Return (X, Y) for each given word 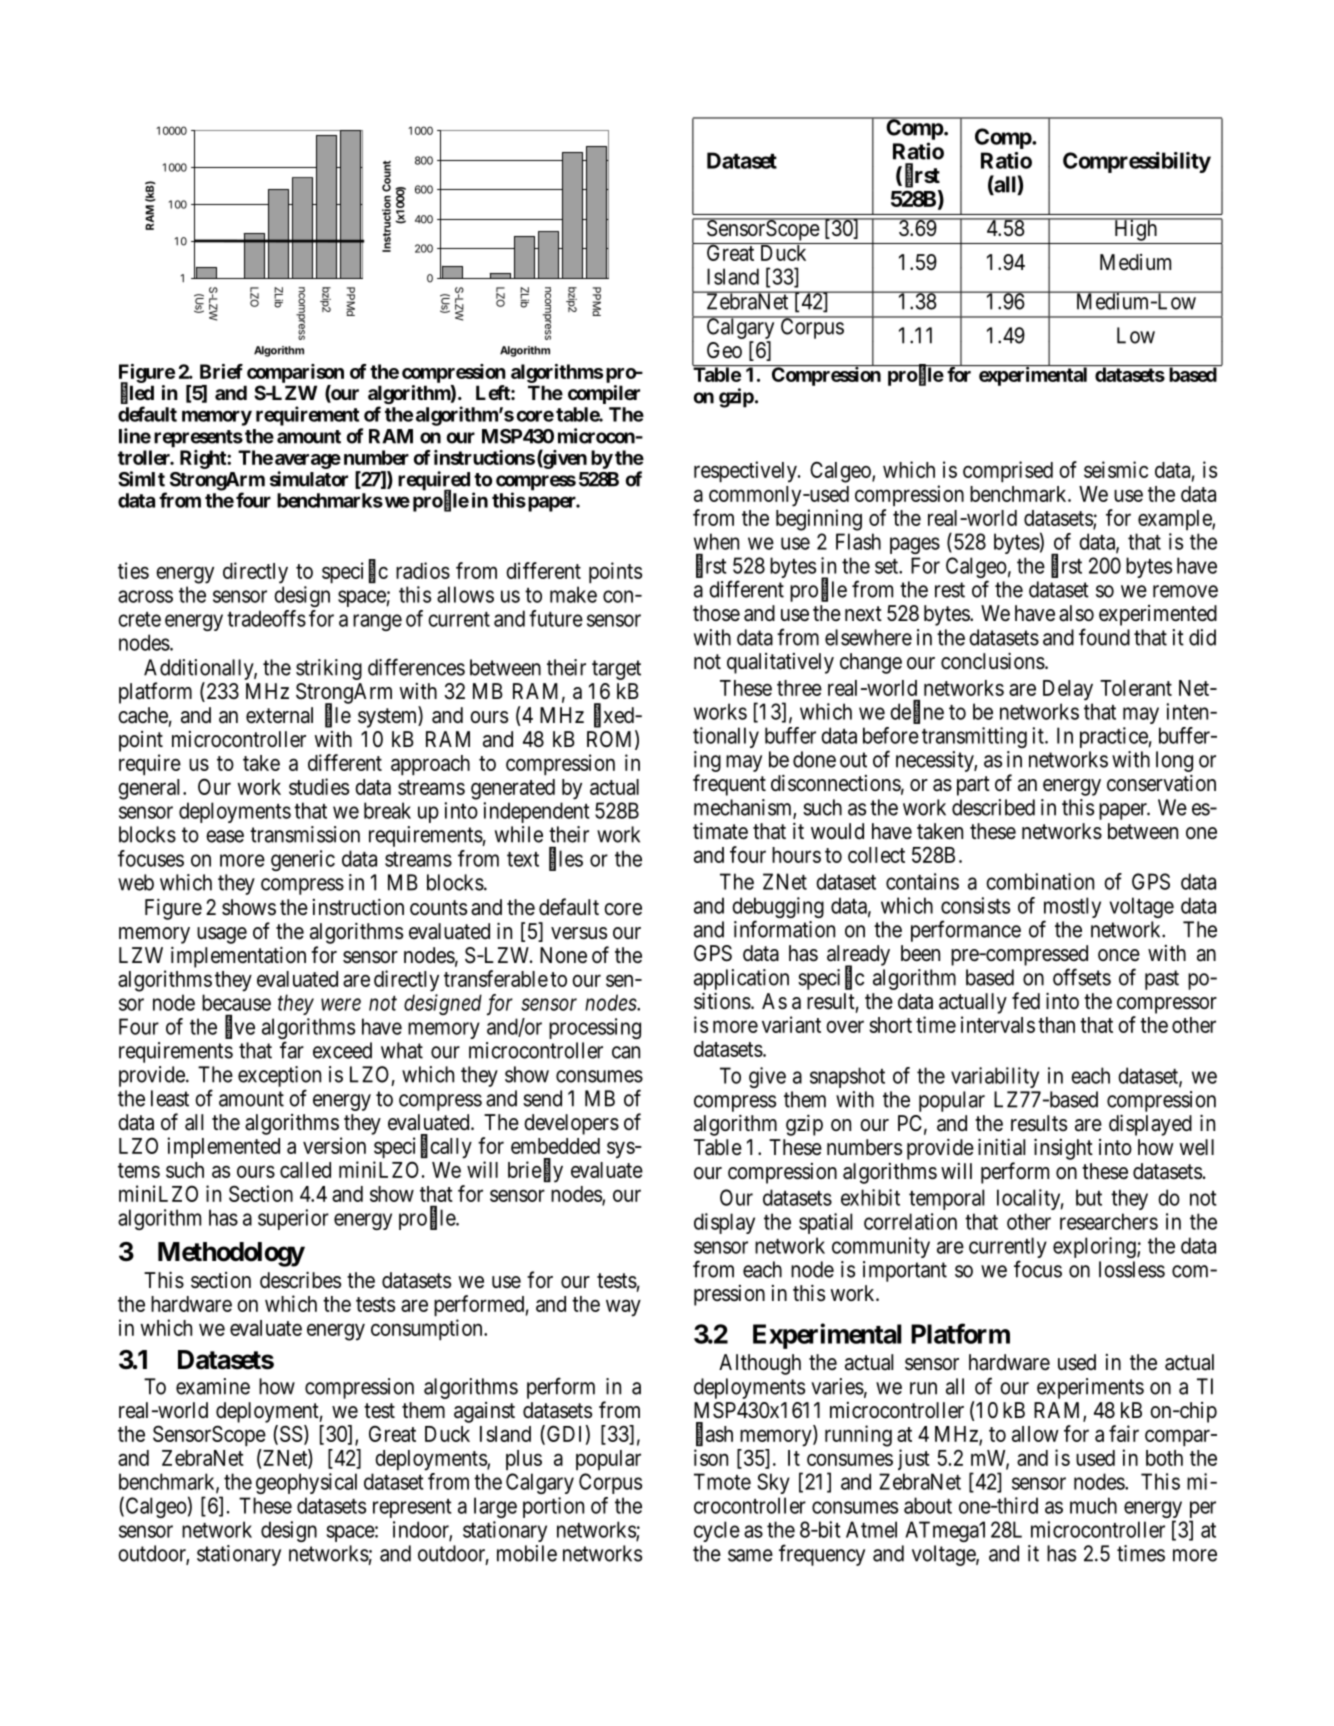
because (236, 1002)
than (1056, 1025)
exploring (1095, 1247)
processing (595, 1028)
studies (319, 786)
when (716, 541)
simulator (309, 479)
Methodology (231, 1254)
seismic (1116, 469)
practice (1114, 737)
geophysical (306, 1483)
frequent (729, 785)
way (623, 1308)
